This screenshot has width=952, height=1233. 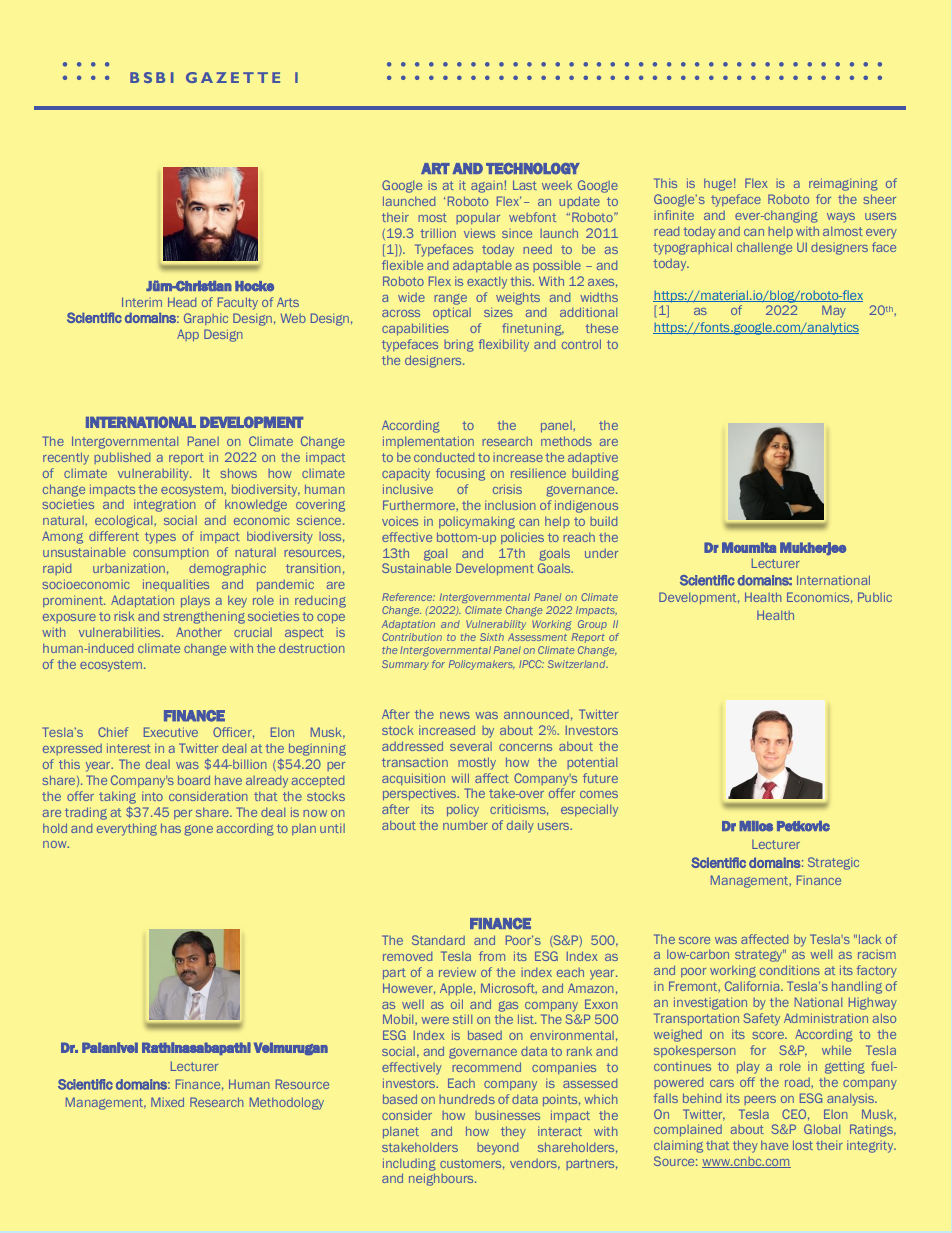 I want to click on beyond, so click(x=498, y=1149).
